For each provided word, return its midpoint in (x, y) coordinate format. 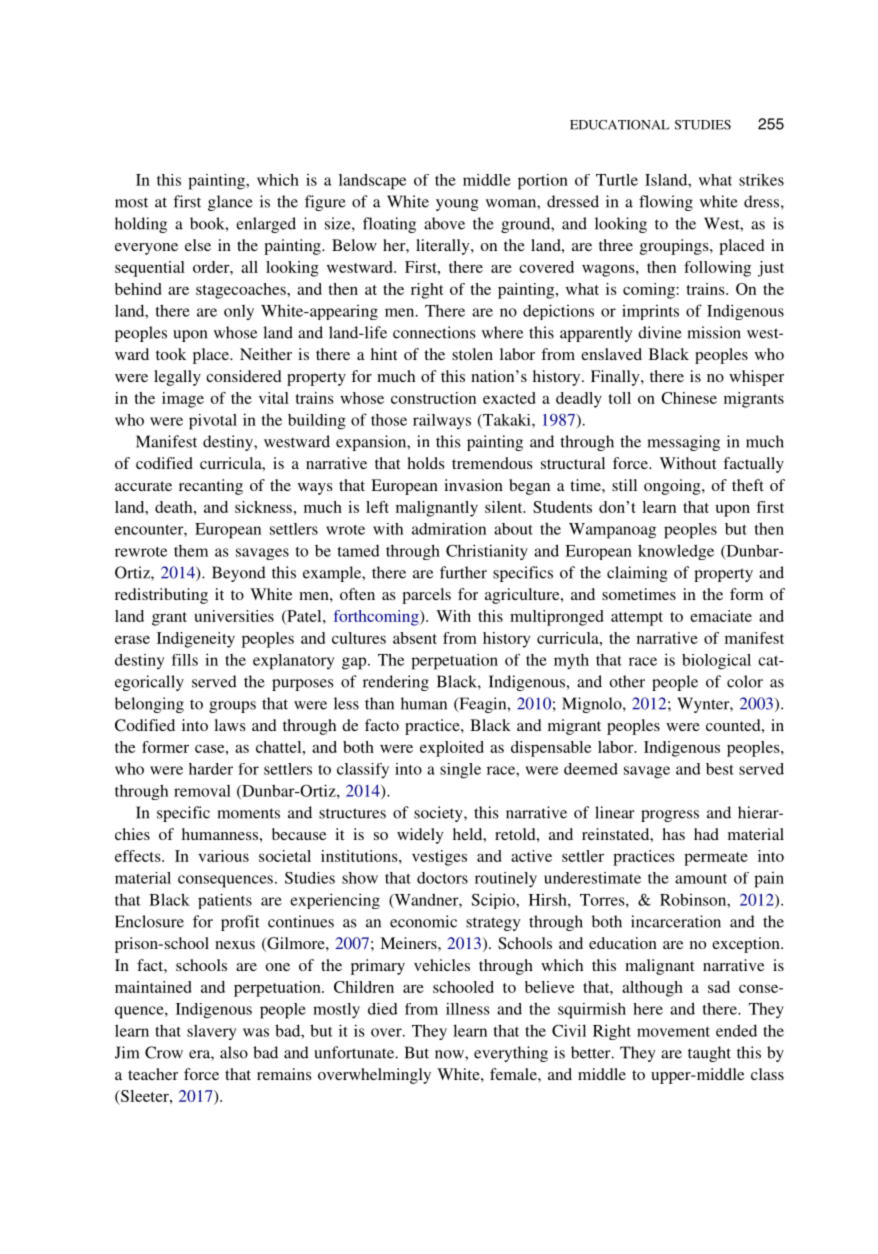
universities (234, 616)
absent (415, 638)
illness (468, 1009)
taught (709, 1054)
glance (230, 203)
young (457, 205)
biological (716, 662)
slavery (211, 1032)
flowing (666, 203)
